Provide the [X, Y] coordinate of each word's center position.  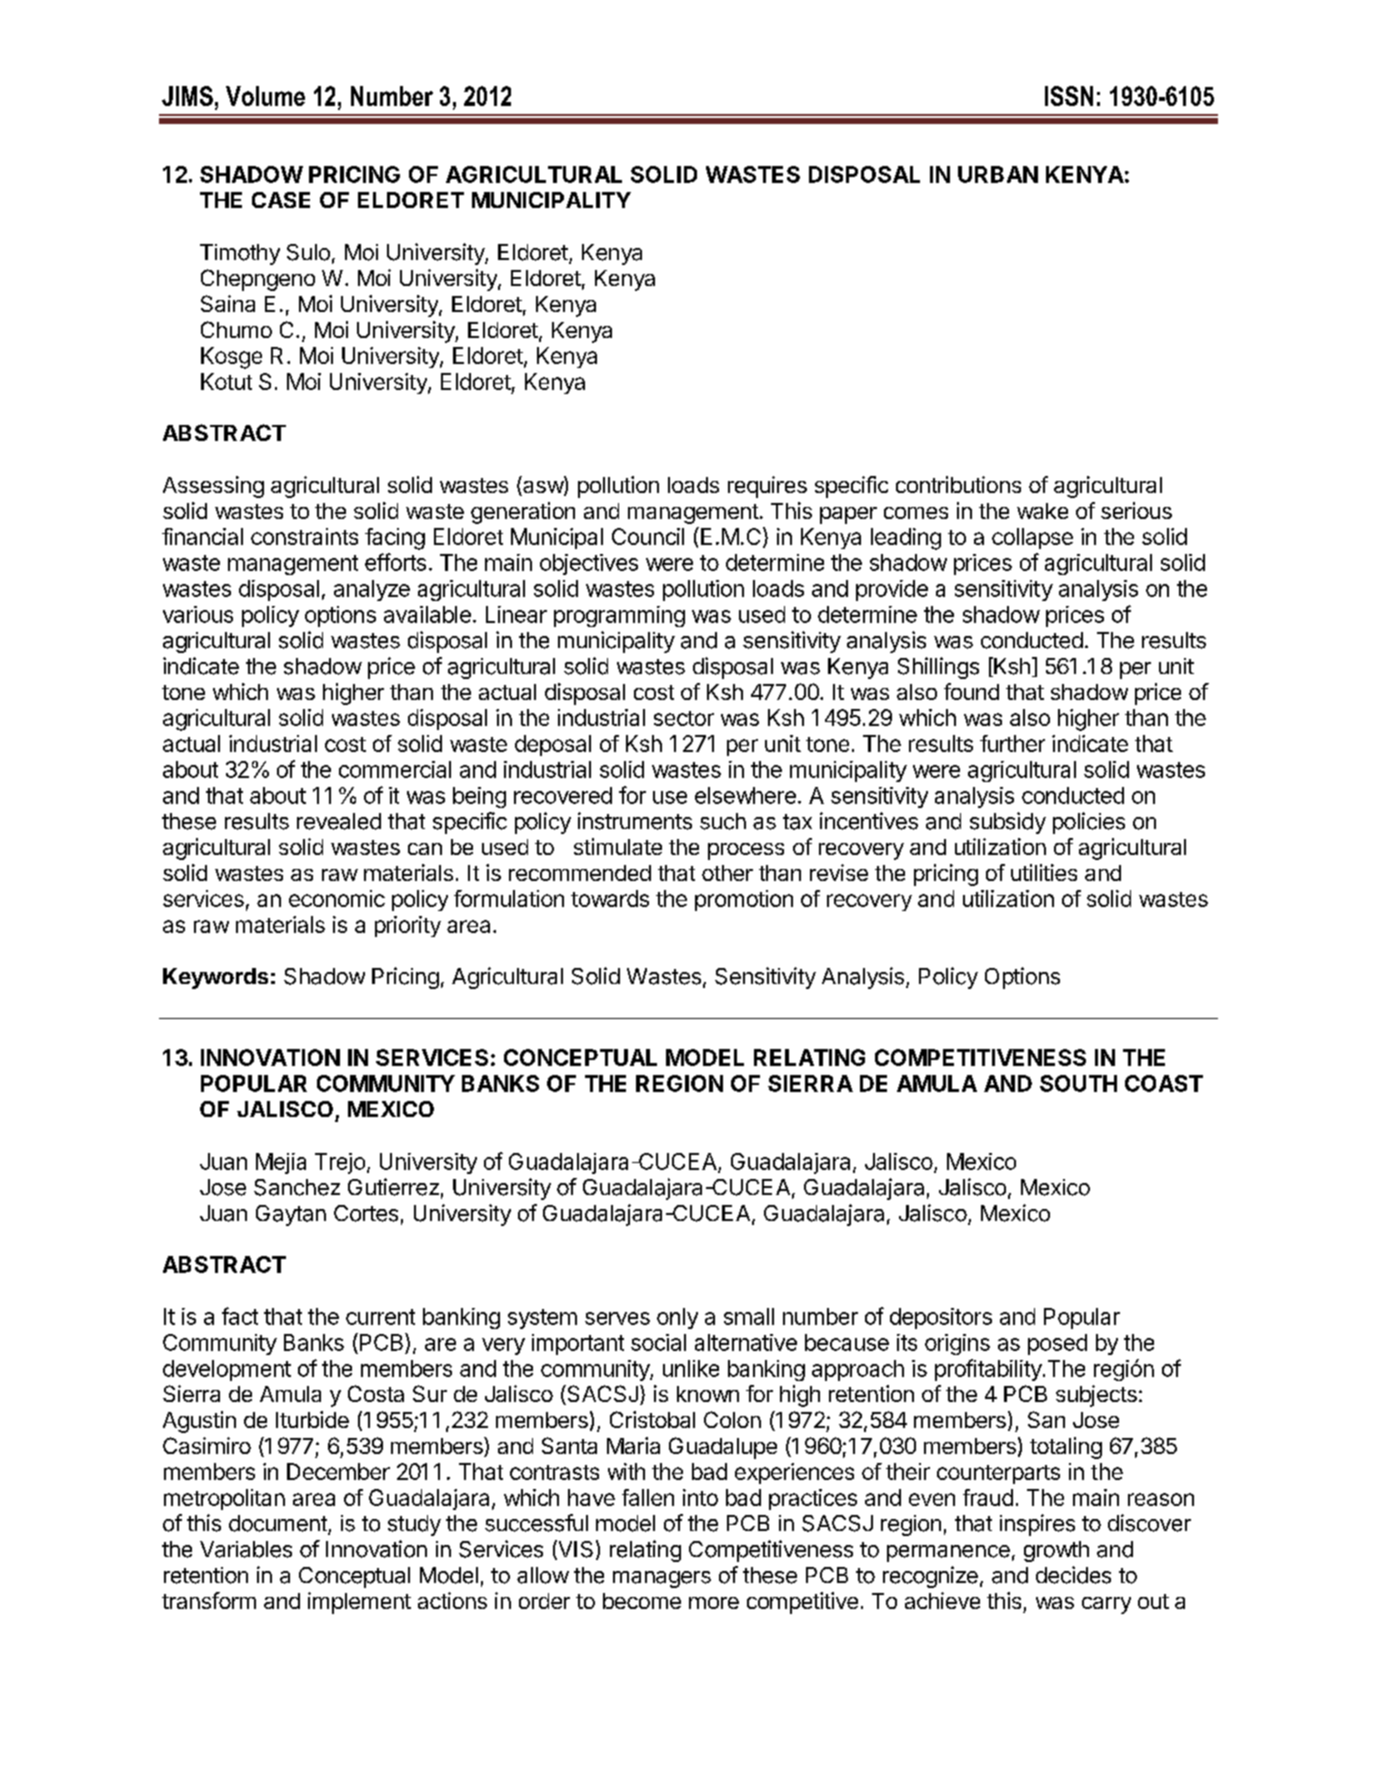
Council [648, 536]
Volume [265, 96]
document [279, 1524]
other [727, 873]
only [677, 1318]
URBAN [998, 174]
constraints [304, 536]
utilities [1044, 872]
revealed [339, 821]
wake [1042, 511]
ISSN [1069, 96]
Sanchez [297, 1187]
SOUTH [1078, 1083]
